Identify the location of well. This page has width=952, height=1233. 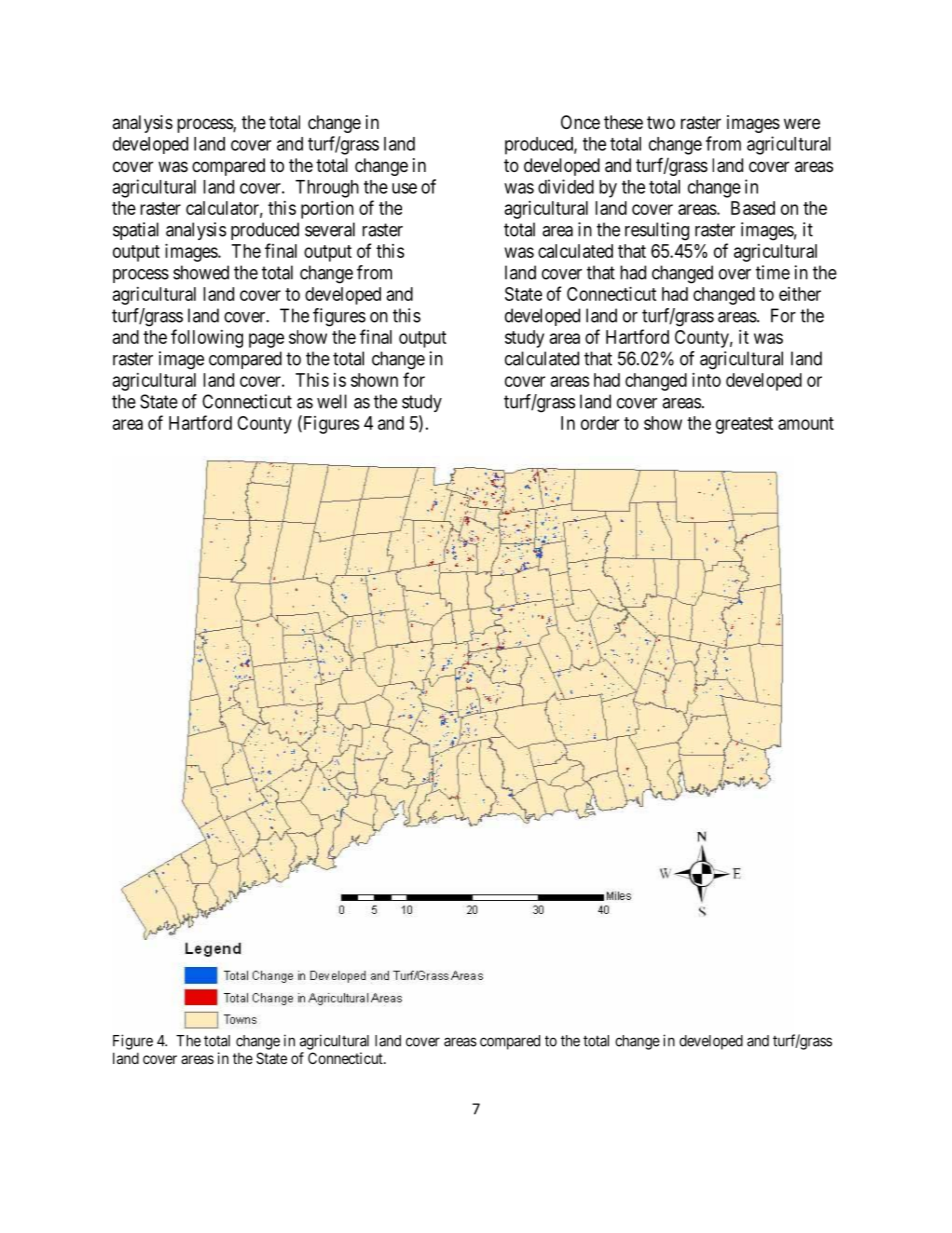
(332, 401).
